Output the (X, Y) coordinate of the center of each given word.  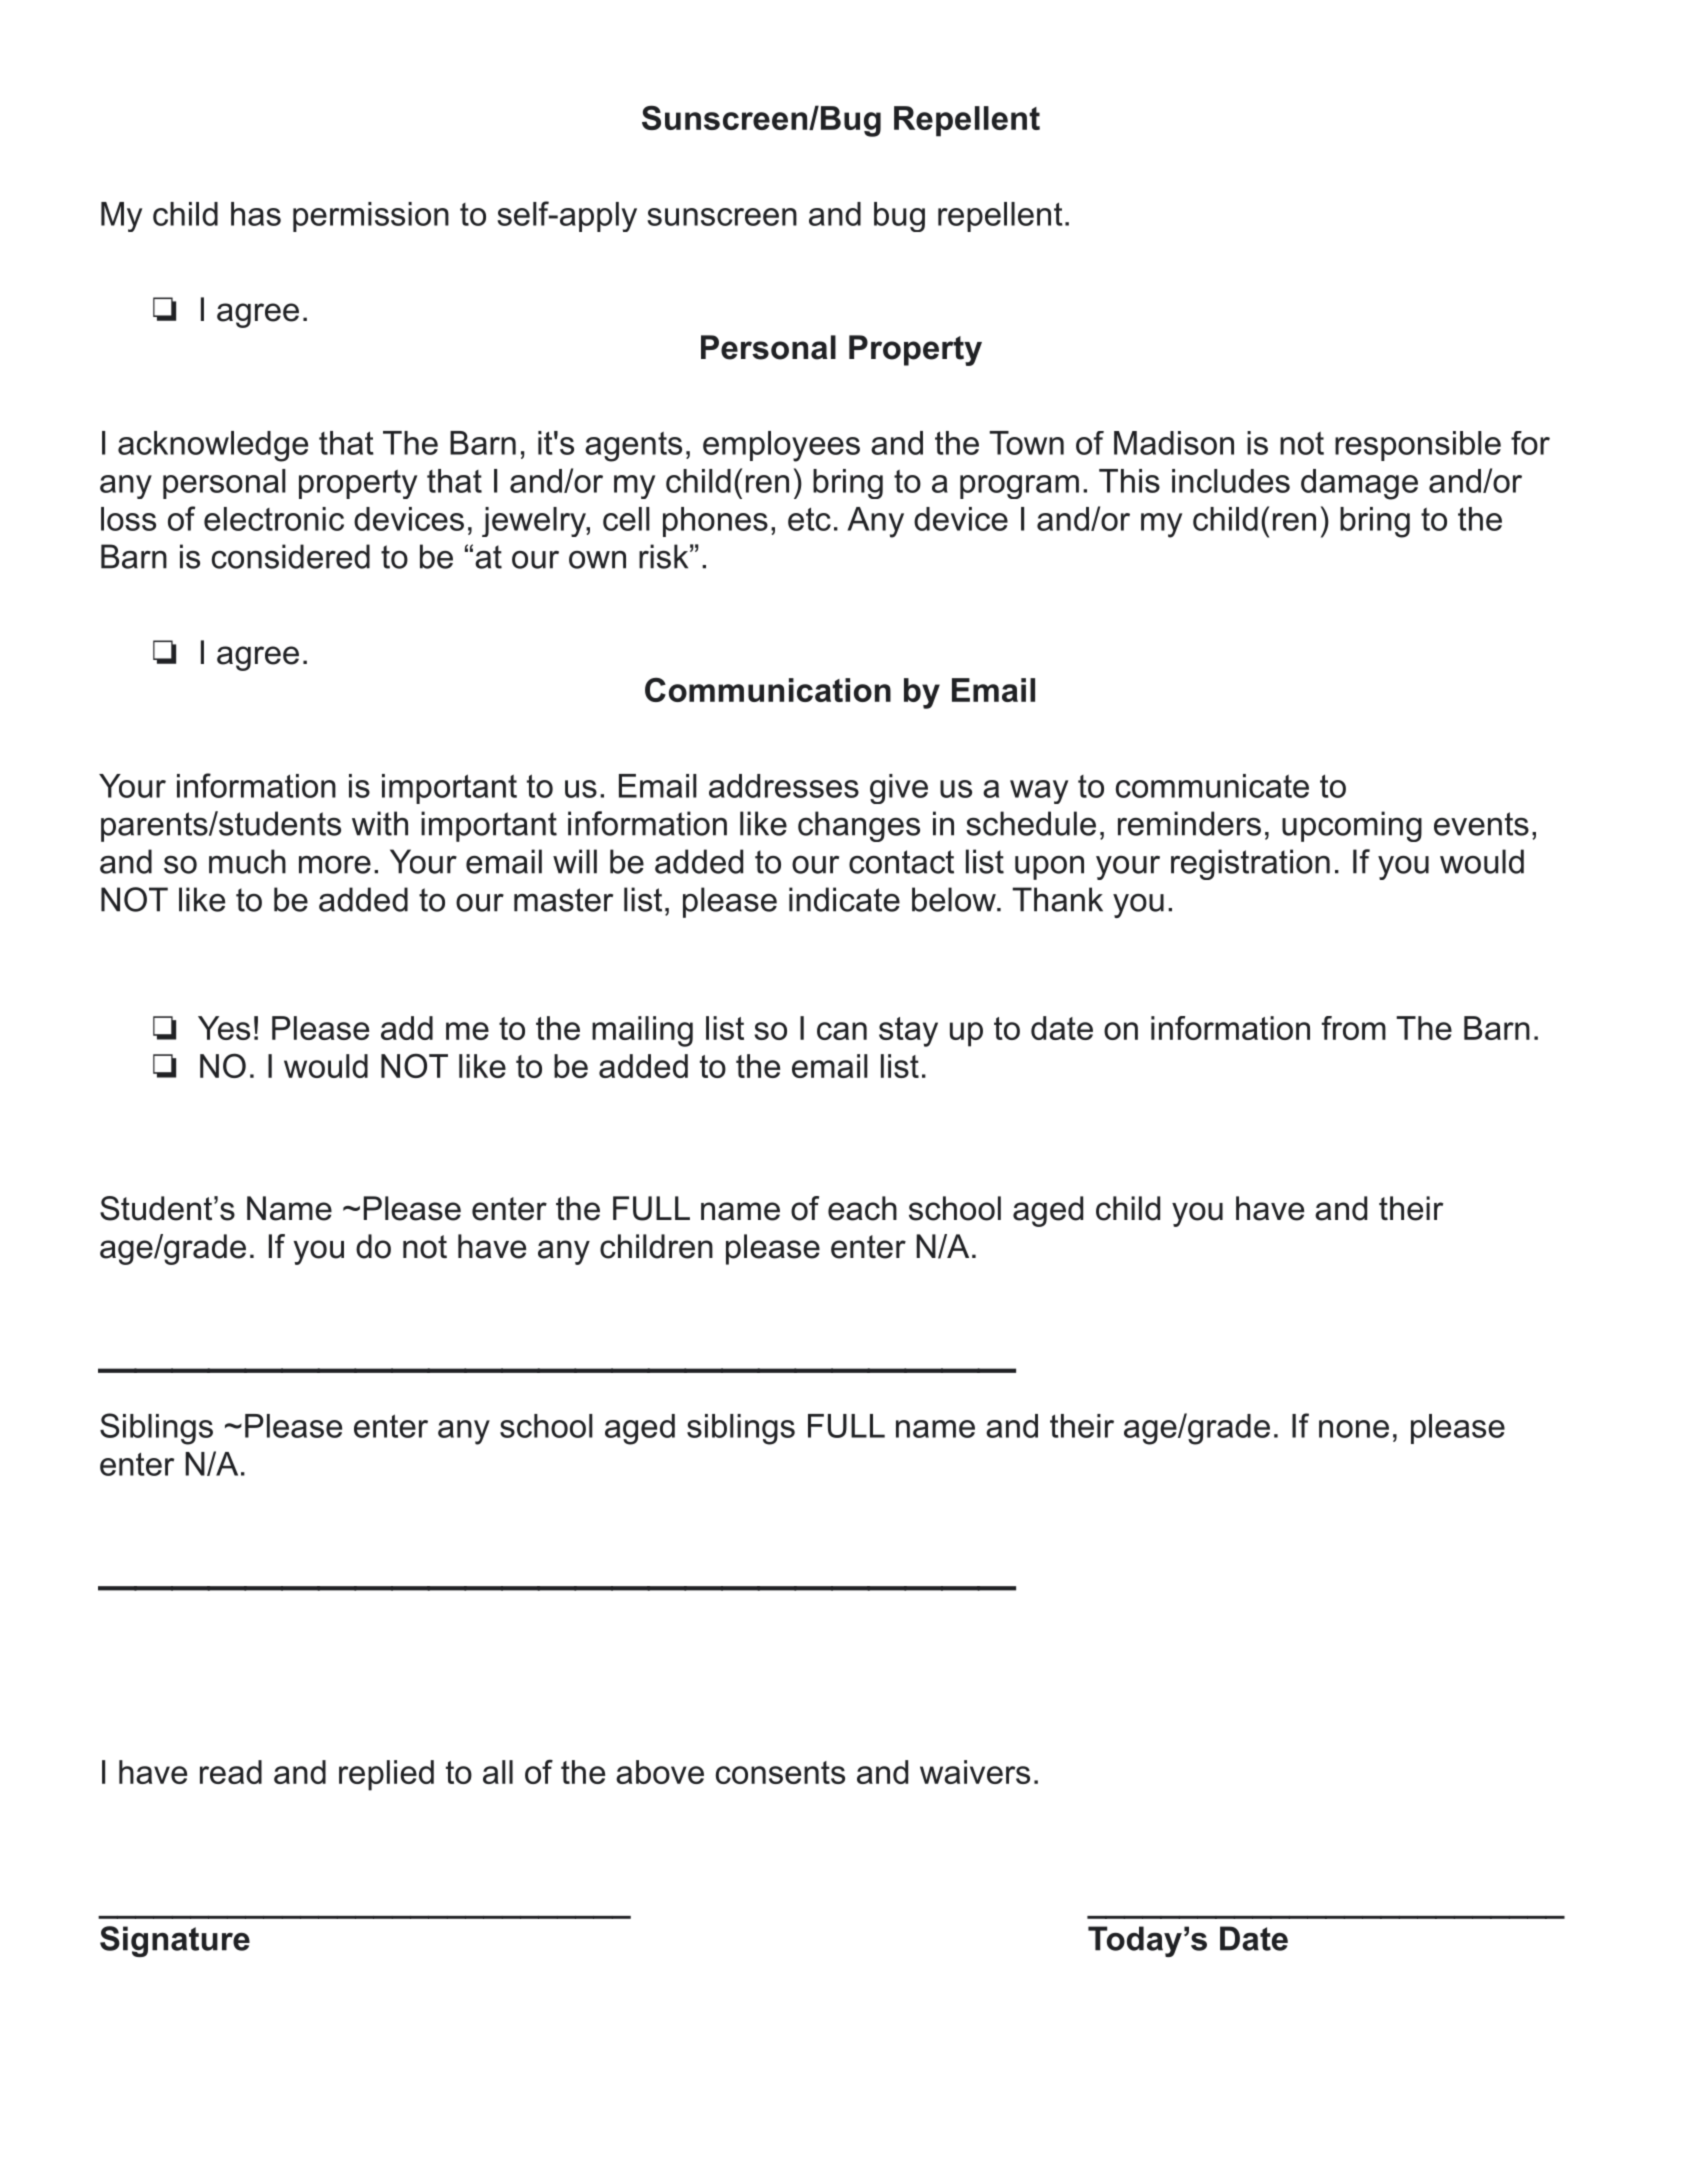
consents (780, 1772)
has (256, 214)
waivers (975, 1772)
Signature (175, 1941)
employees (781, 446)
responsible (1418, 446)
